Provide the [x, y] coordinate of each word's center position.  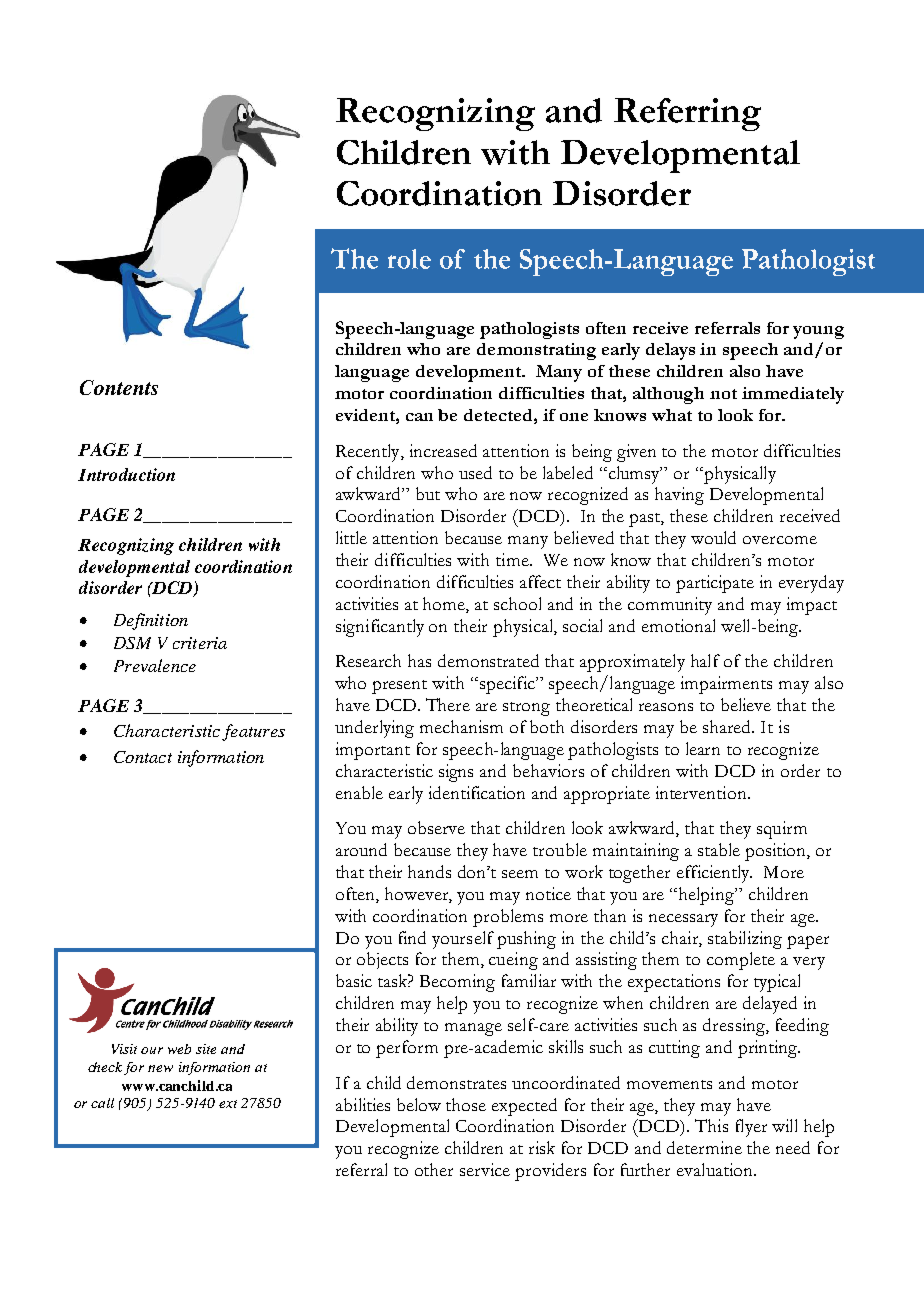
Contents [119, 387]
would [713, 537]
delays [670, 351]
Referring [687, 114]
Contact [143, 757]
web [179, 1049]
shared [728, 726]
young [818, 332]
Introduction [126, 474]
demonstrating [536, 351]
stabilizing [745, 940]
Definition [151, 621]
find [412, 937]
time [513, 559]
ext [228, 1104]
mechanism [461, 726]
